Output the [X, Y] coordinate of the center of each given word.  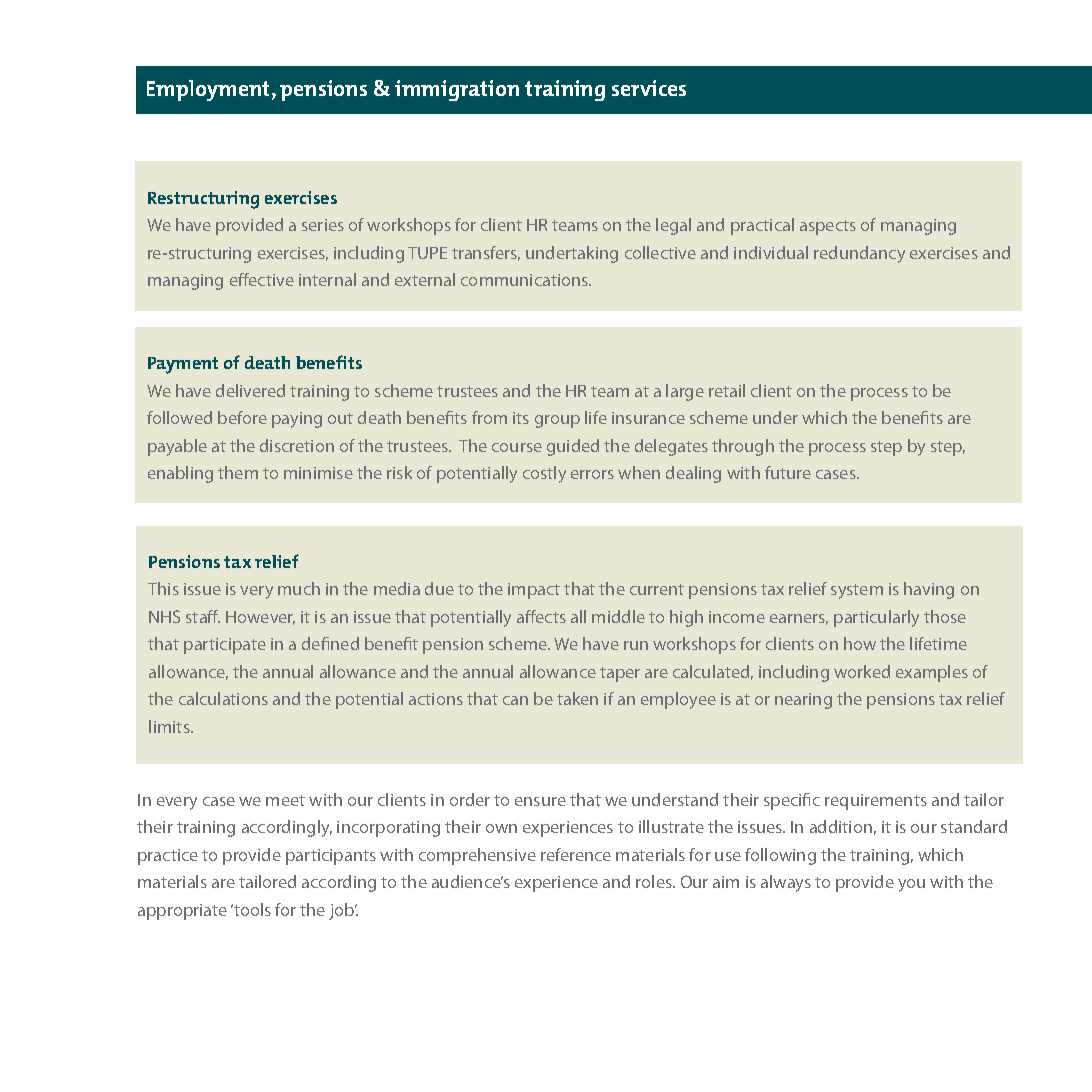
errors [592, 474]
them [238, 472]
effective [262, 279]
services [649, 88]
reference [576, 854]
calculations [223, 698]
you [911, 885]
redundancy [859, 254]
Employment [210, 90]
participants [331, 857]
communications [526, 280]
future [788, 472]
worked [862, 671]
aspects [828, 227]
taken [577, 698]
